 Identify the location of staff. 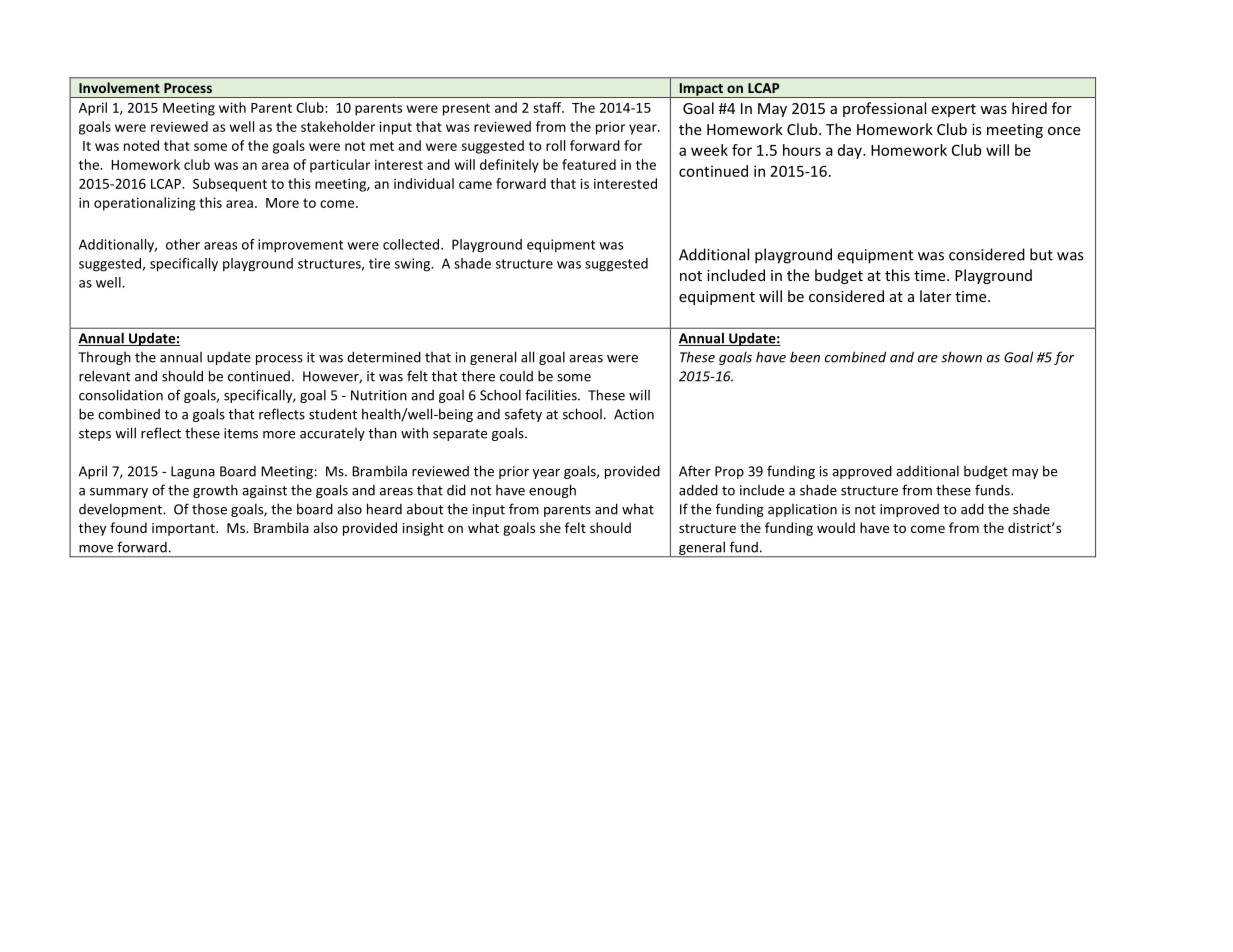
(548, 107).
